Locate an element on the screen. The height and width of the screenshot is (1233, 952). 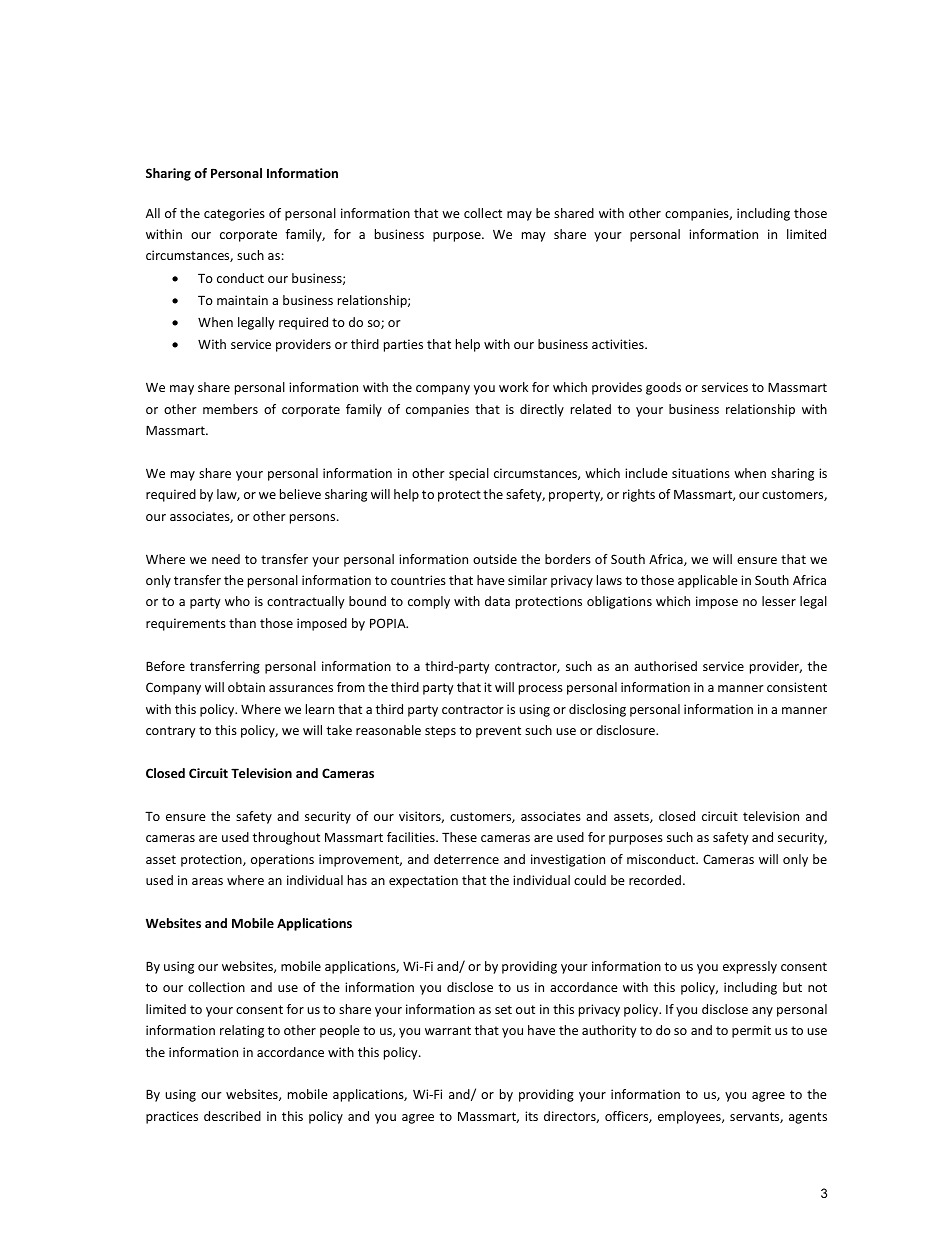
described is located at coordinates (232, 1116).
